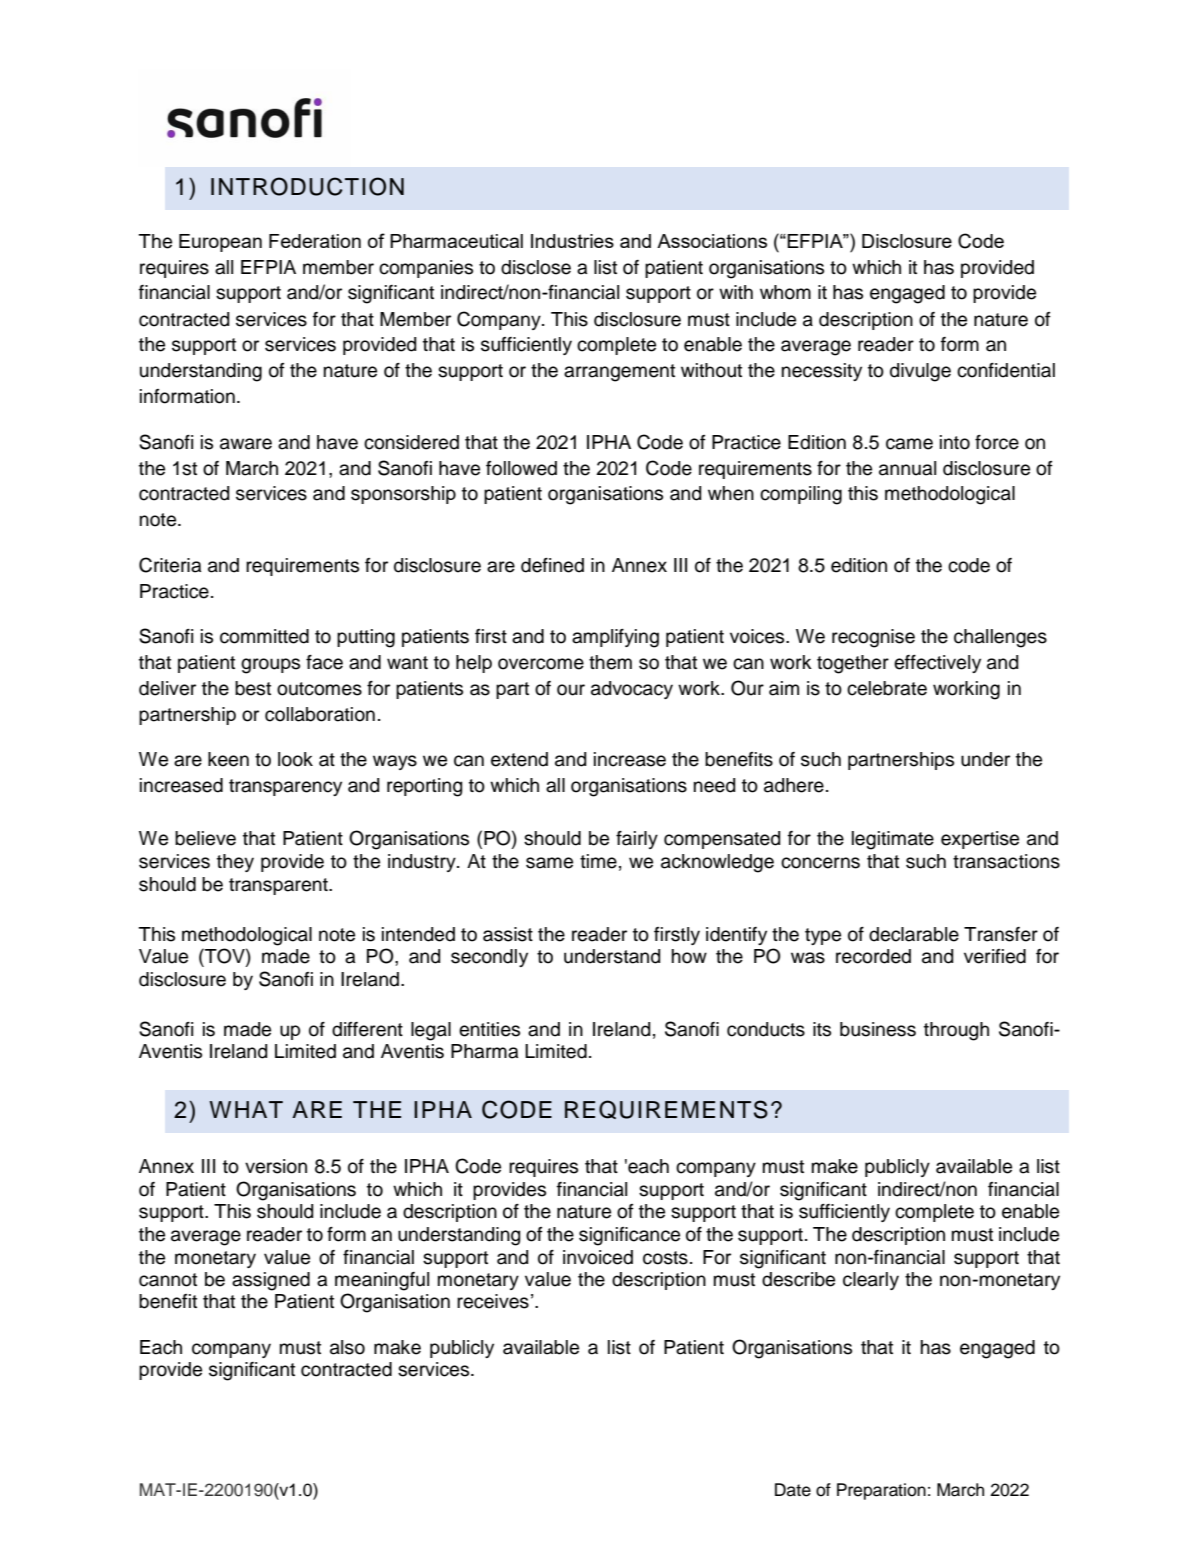 The width and height of the screenshot is (1199, 1551). Describe the element at coordinates (276, 1166) in the screenshot. I see `version` at that location.
